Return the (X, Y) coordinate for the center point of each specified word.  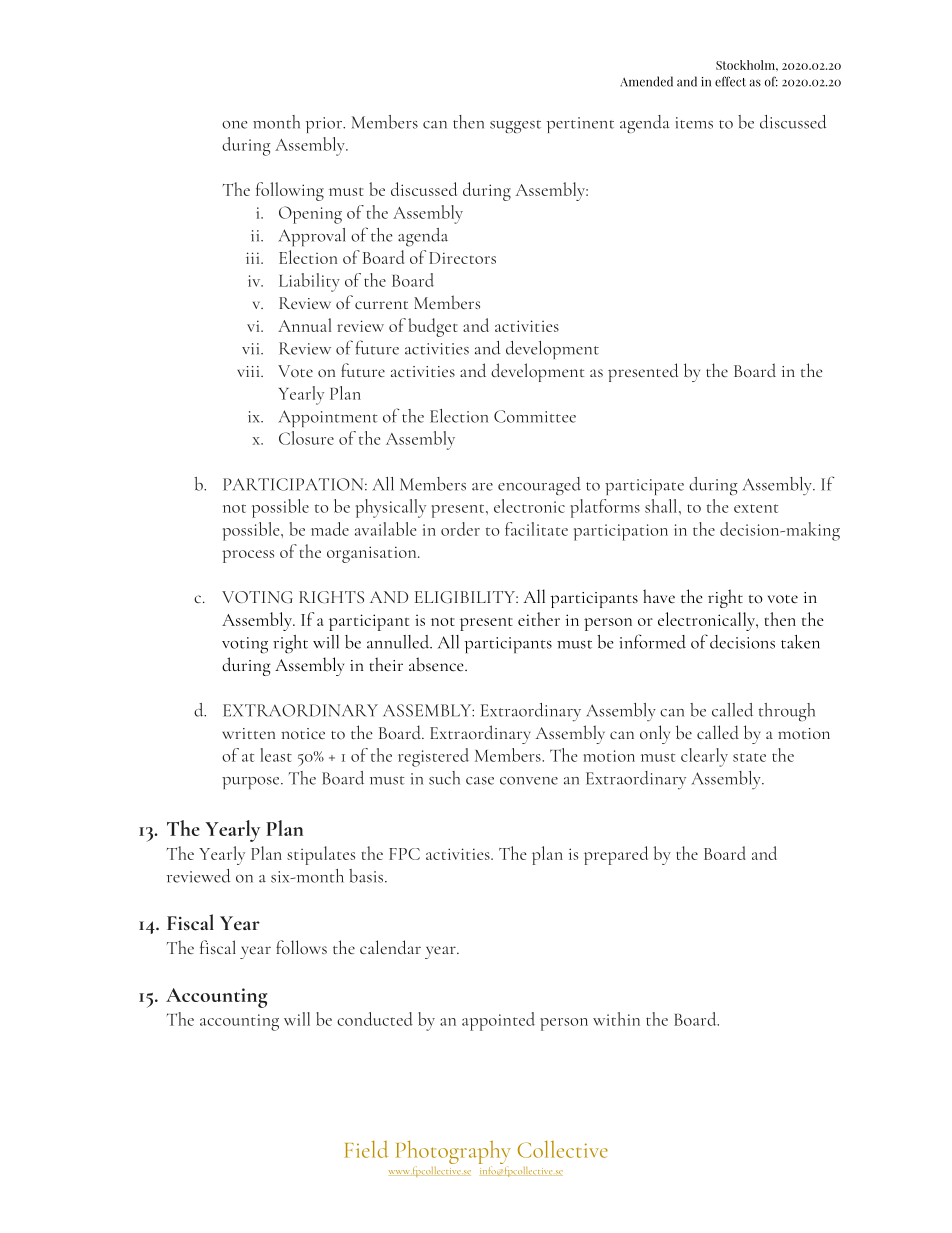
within (616, 1019)
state (749, 757)
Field (366, 1149)
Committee (535, 416)
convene (529, 781)
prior (325, 125)
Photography (453, 1153)
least (276, 755)
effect (730, 81)
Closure (306, 438)
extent (756, 508)
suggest (515, 126)
